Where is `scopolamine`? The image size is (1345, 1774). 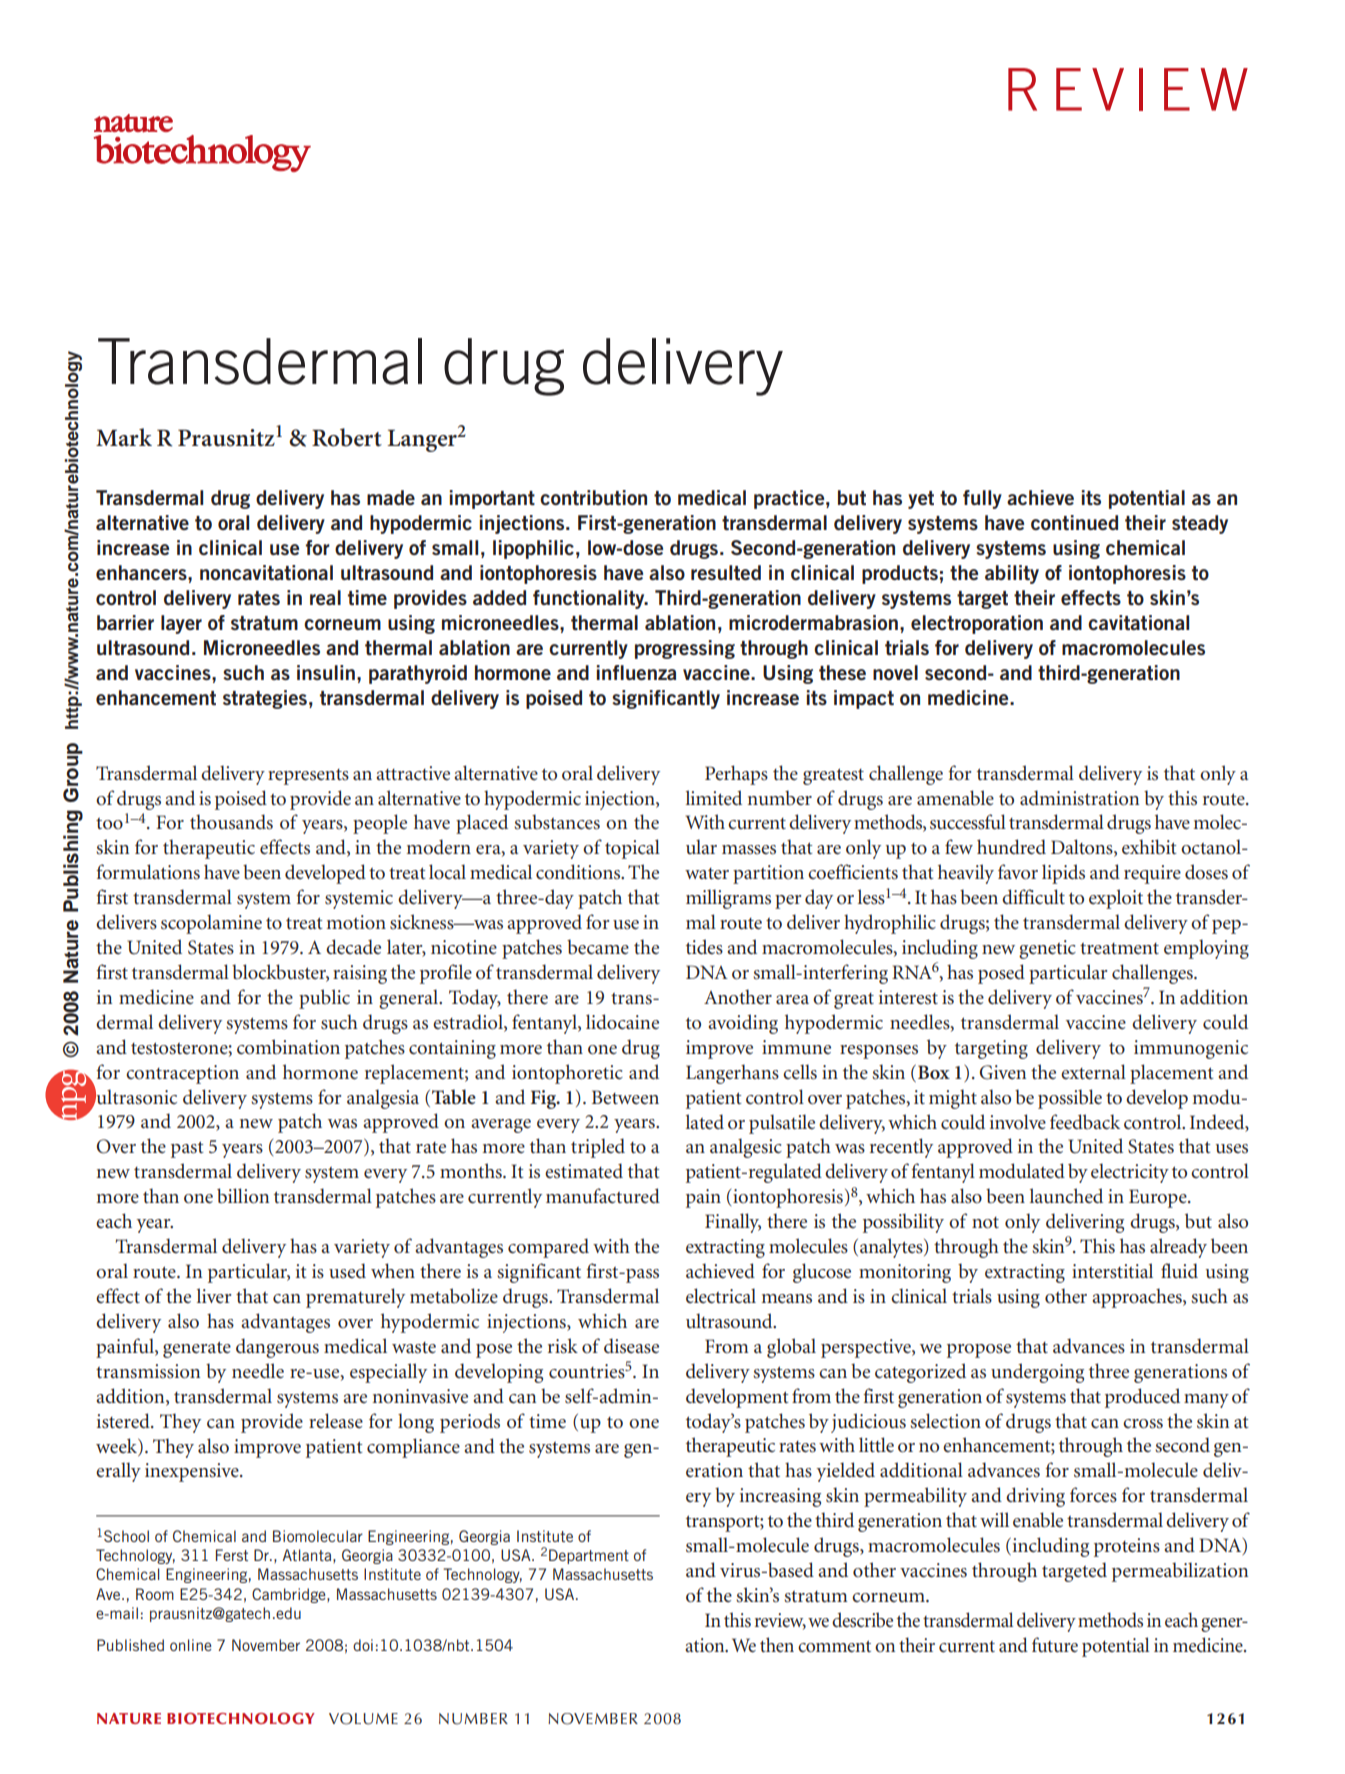 scopolamine is located at coordinates (211, 924).
